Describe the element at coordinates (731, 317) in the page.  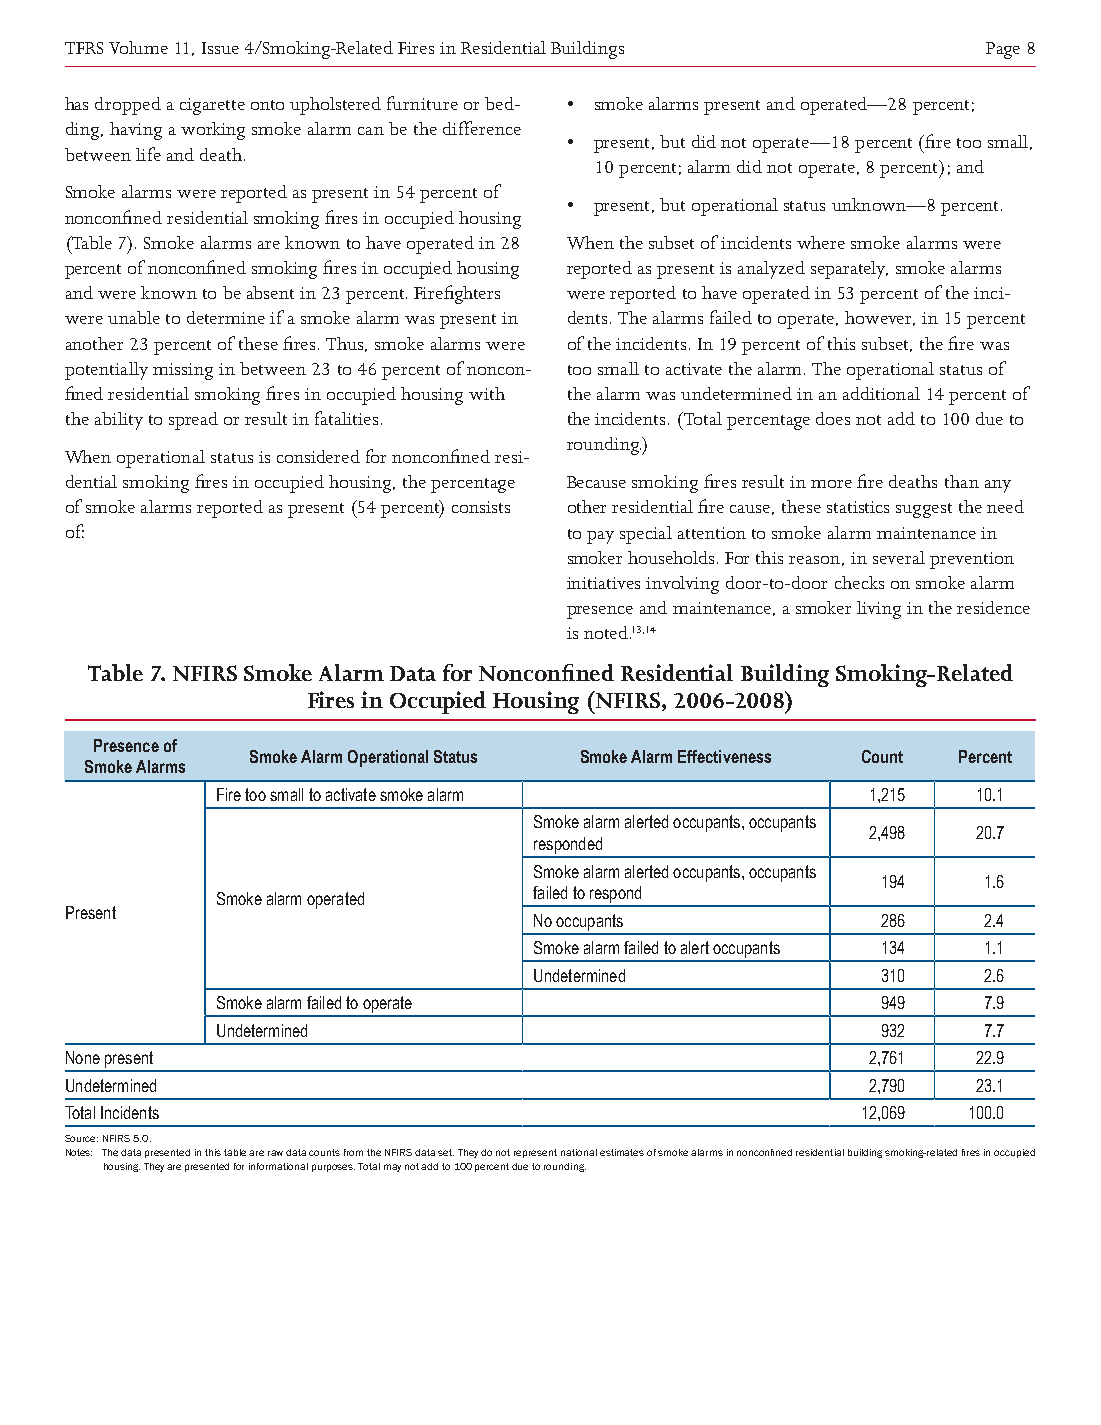
I see `failed` at that location.
